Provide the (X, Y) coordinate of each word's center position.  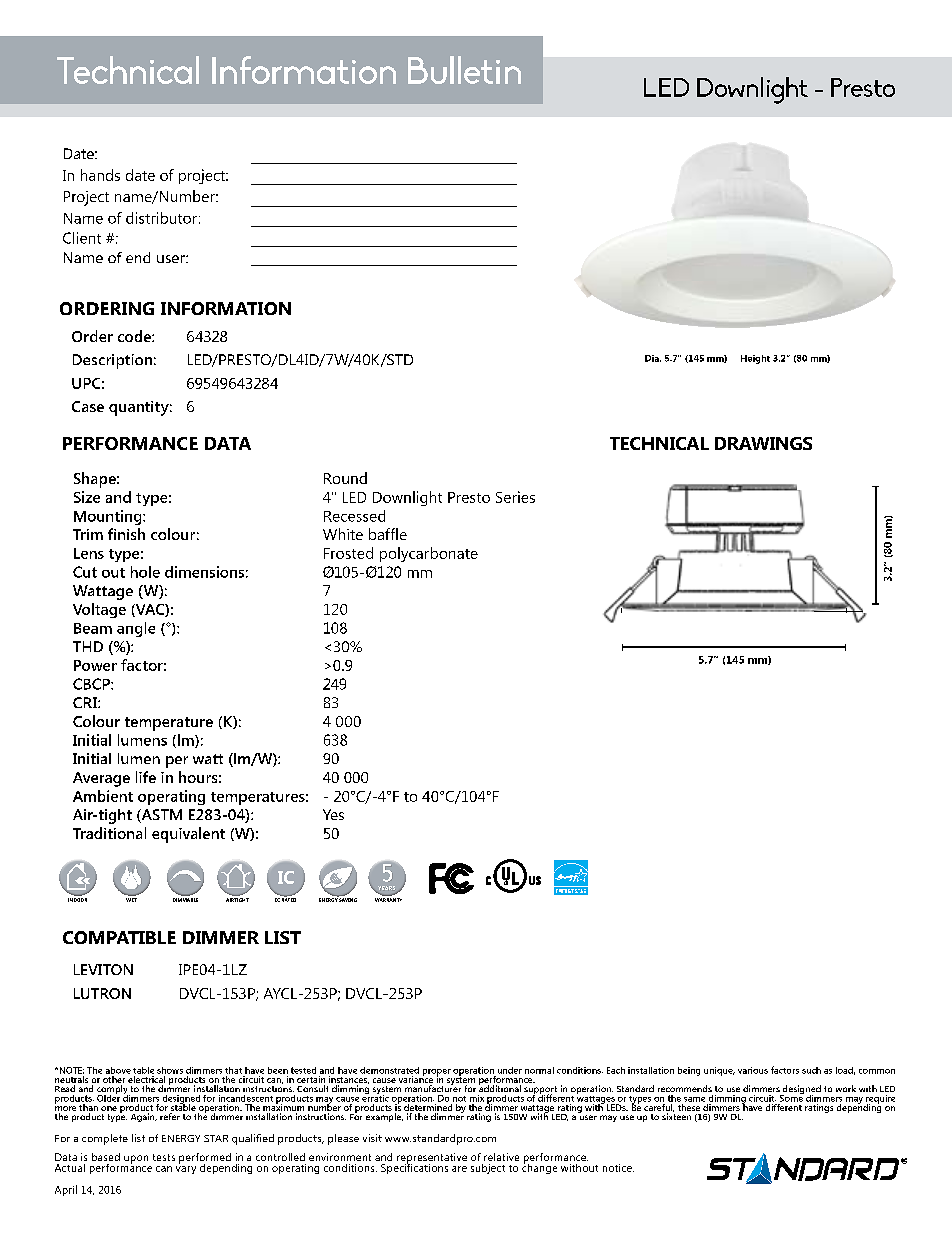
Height (755, 359)
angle (136, 629)
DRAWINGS (763, 443)
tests (164, 1157)
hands (100, 175)
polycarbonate (429, 554)
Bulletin (464, 70)
